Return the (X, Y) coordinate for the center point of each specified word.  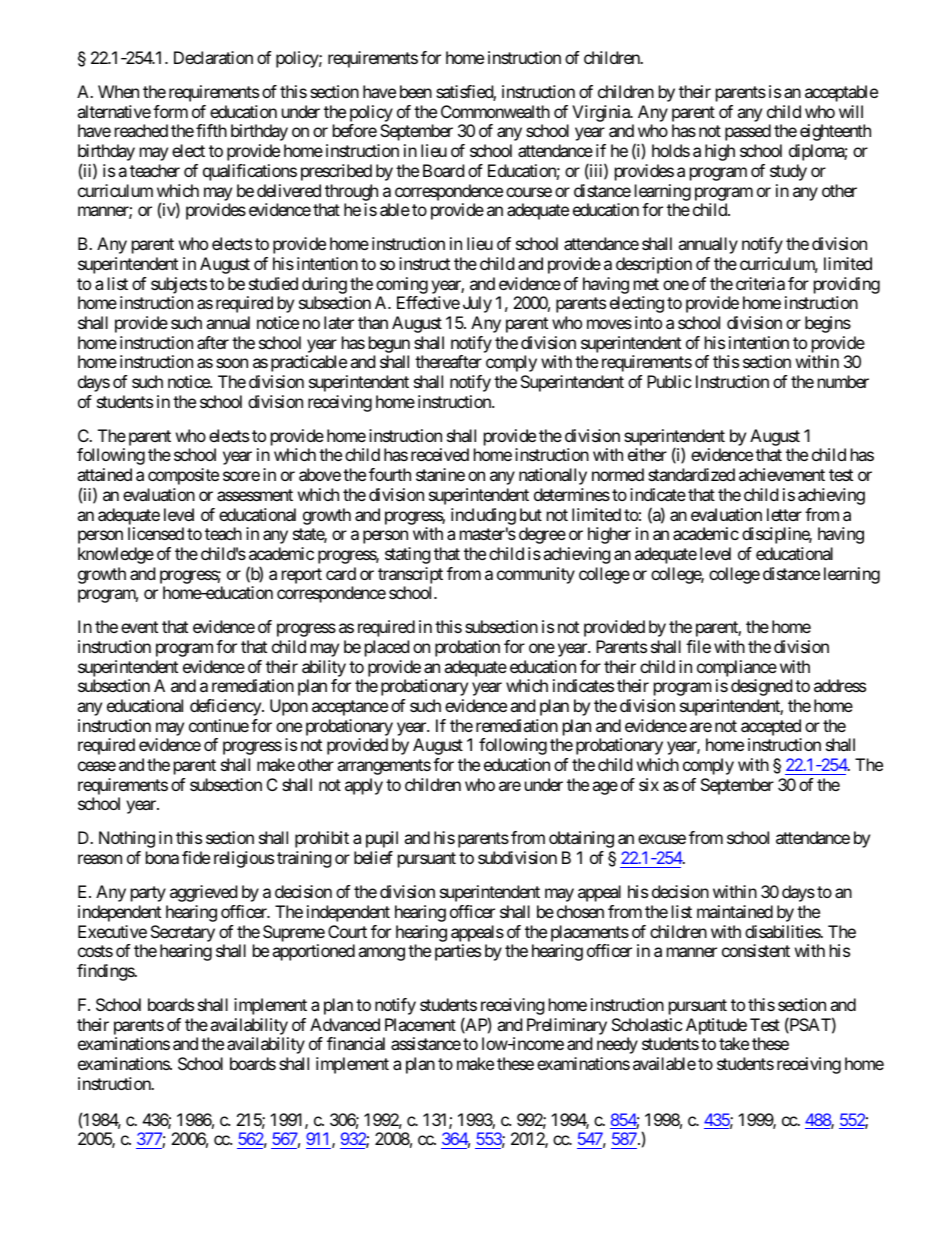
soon (232, 363)
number (843, 381)
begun (389, 344)
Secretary (183, 933)
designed (761, 687)
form (170, 111)
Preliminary (567, 1026)
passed (748, 132)
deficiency (226, 707)
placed (387, 648)
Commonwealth (495, 111)
